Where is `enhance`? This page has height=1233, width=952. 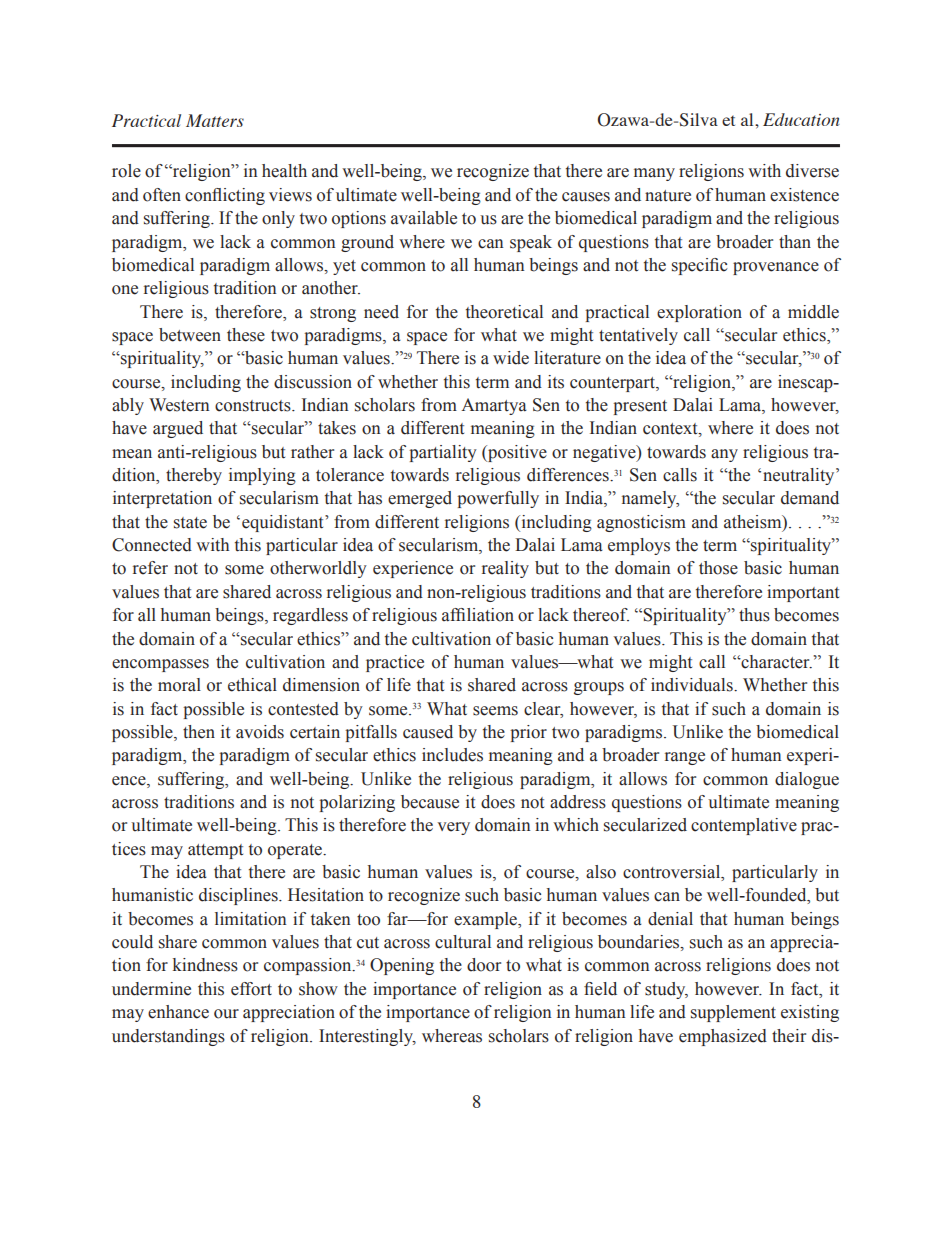
enhance is located at coordinates (178, 1012).
